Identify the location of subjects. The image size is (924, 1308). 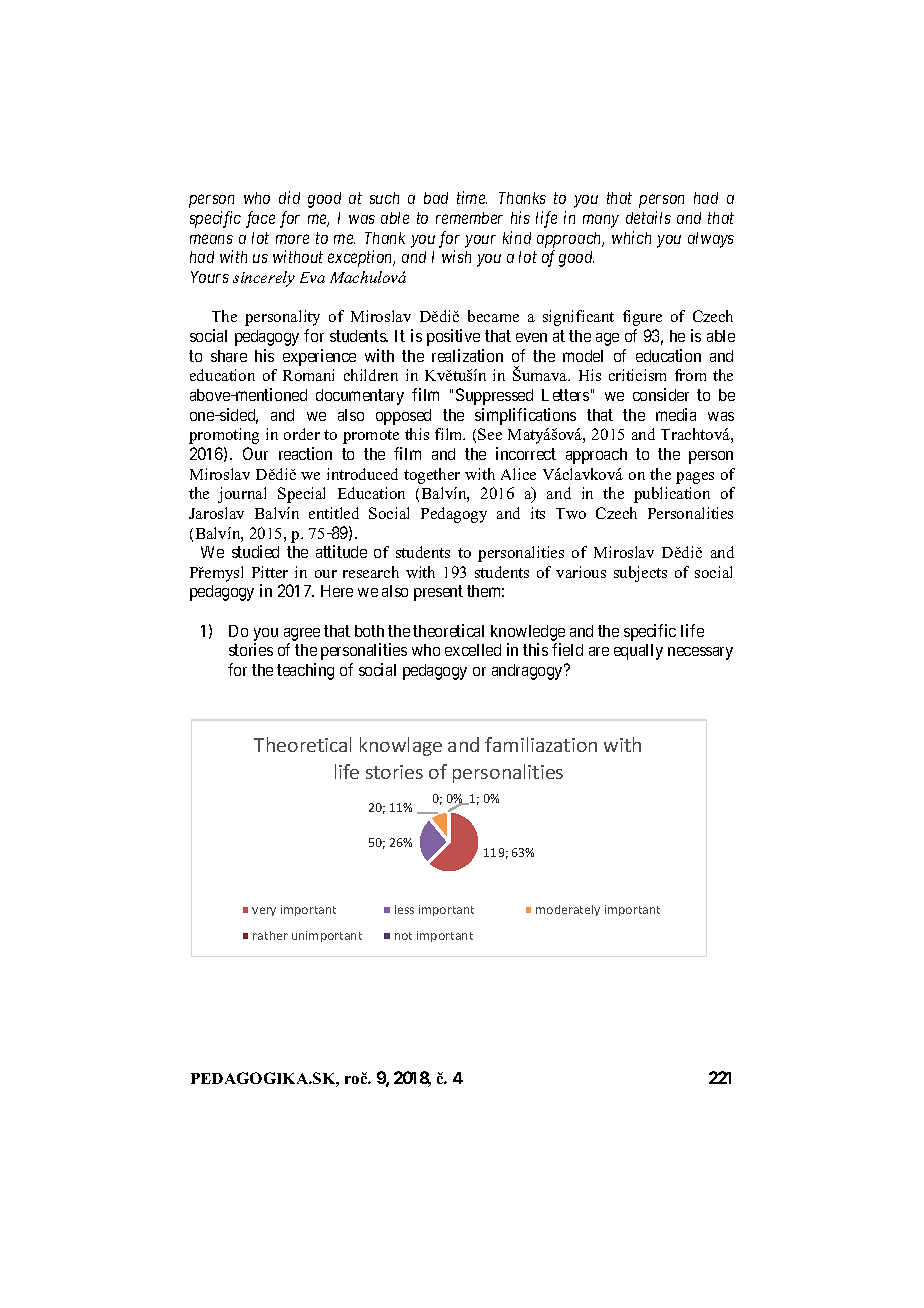
(640, 574).
